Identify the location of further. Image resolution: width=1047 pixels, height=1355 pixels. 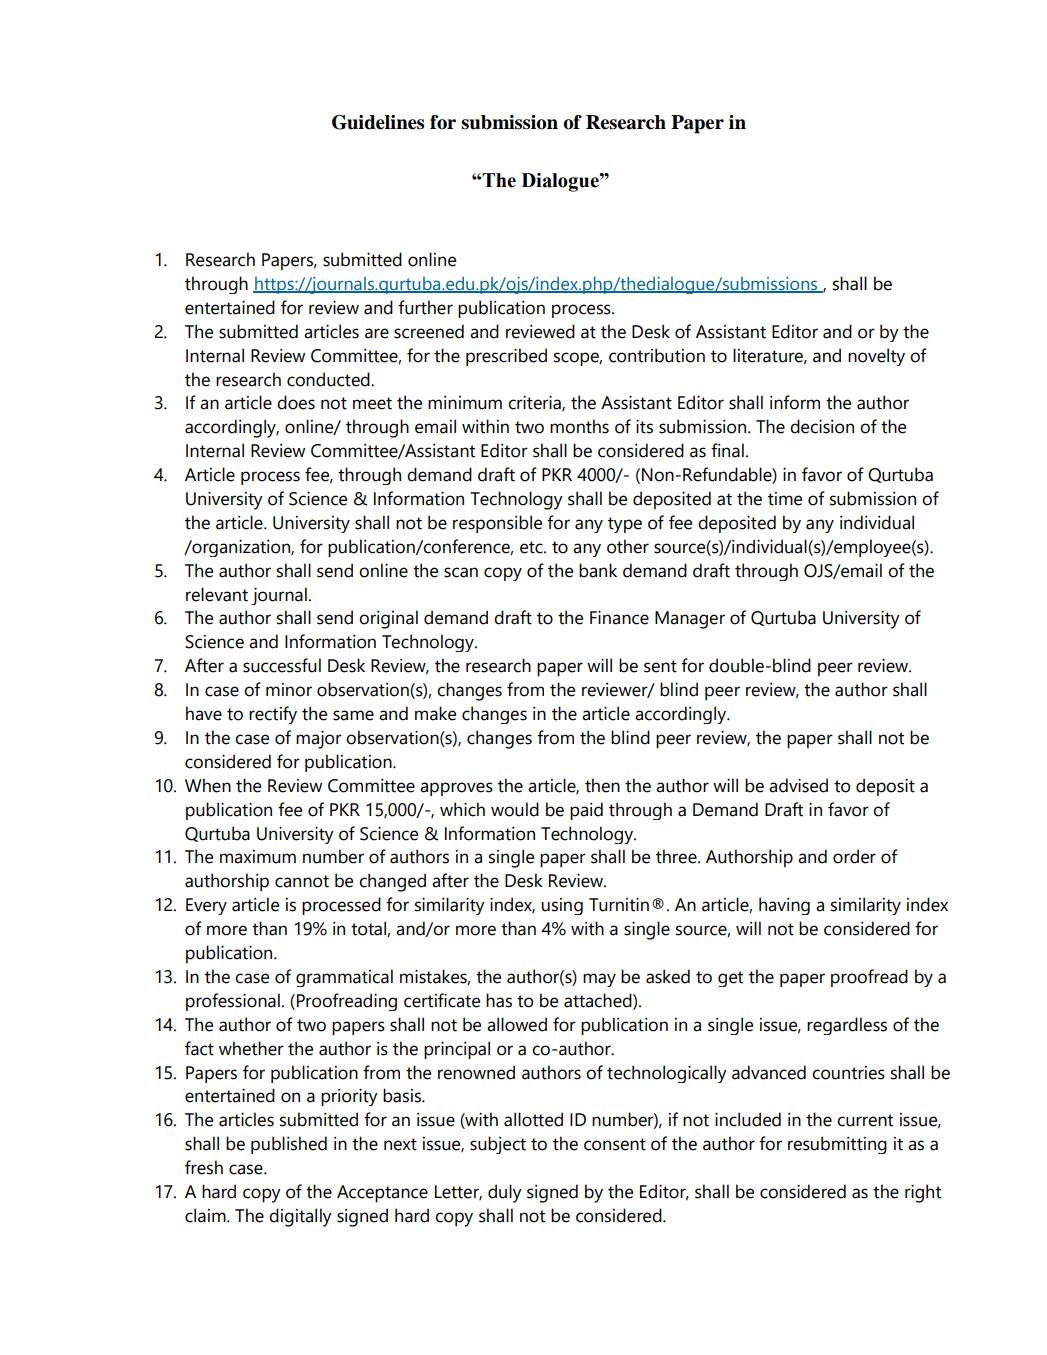
(425, 307).
